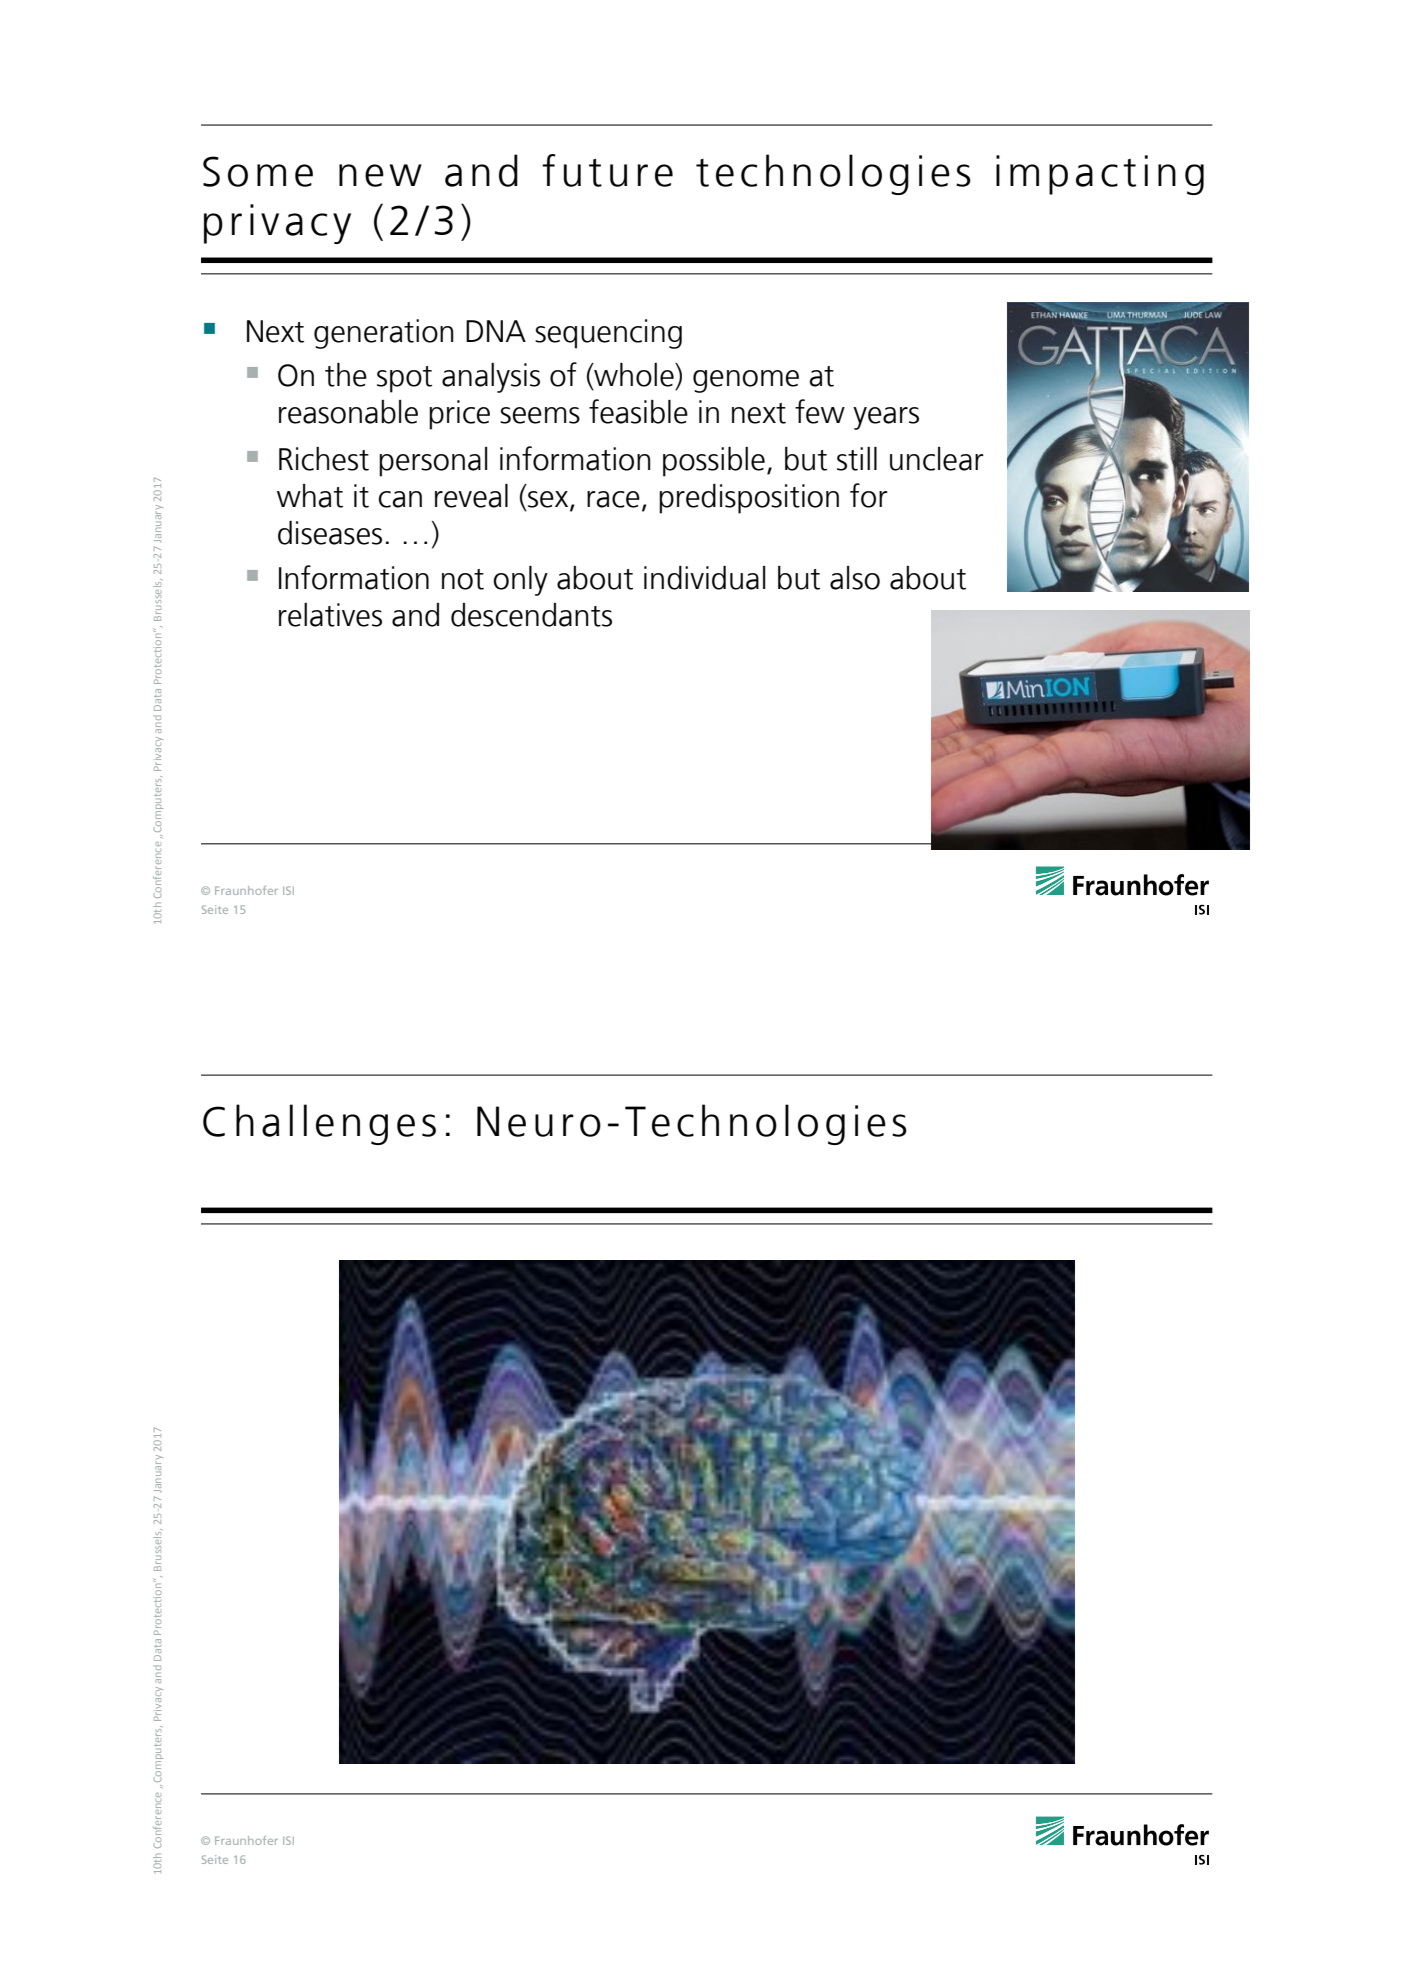 This screenshot has width=1403, height=1985. Describe the element at coordinates (319, 1124) in the screenshot. I see `Challenges` at that location.
